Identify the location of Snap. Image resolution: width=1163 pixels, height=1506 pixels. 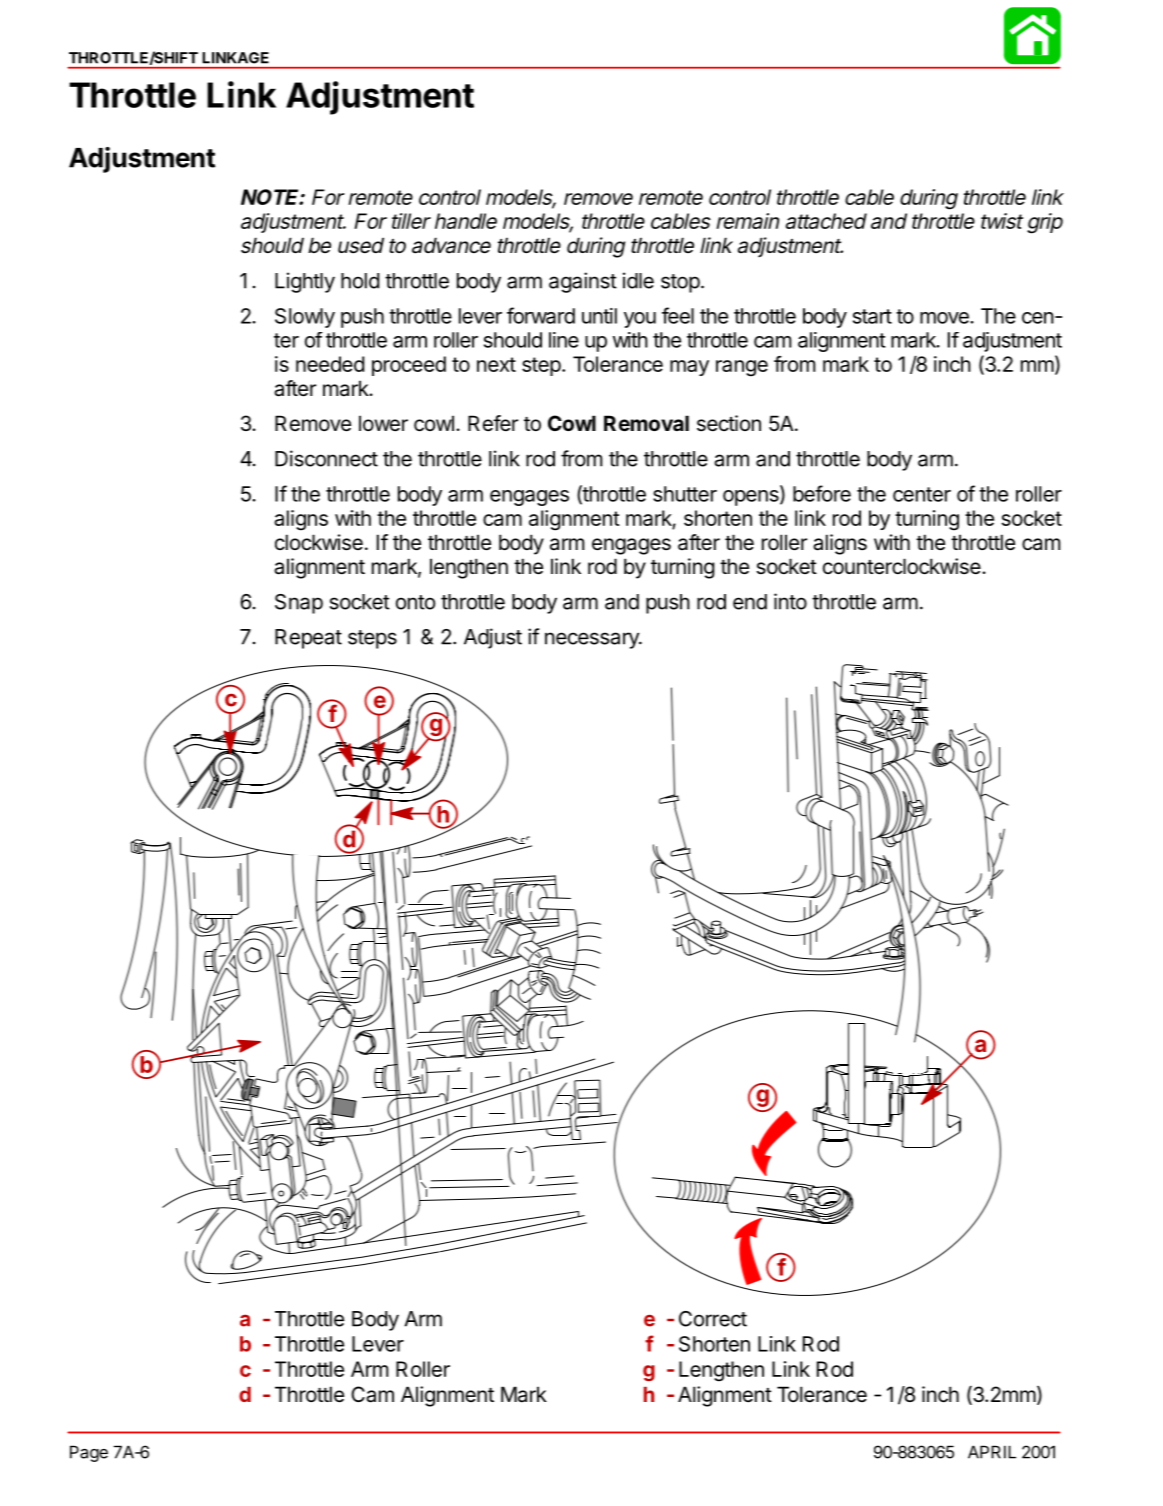
(299, 604).
